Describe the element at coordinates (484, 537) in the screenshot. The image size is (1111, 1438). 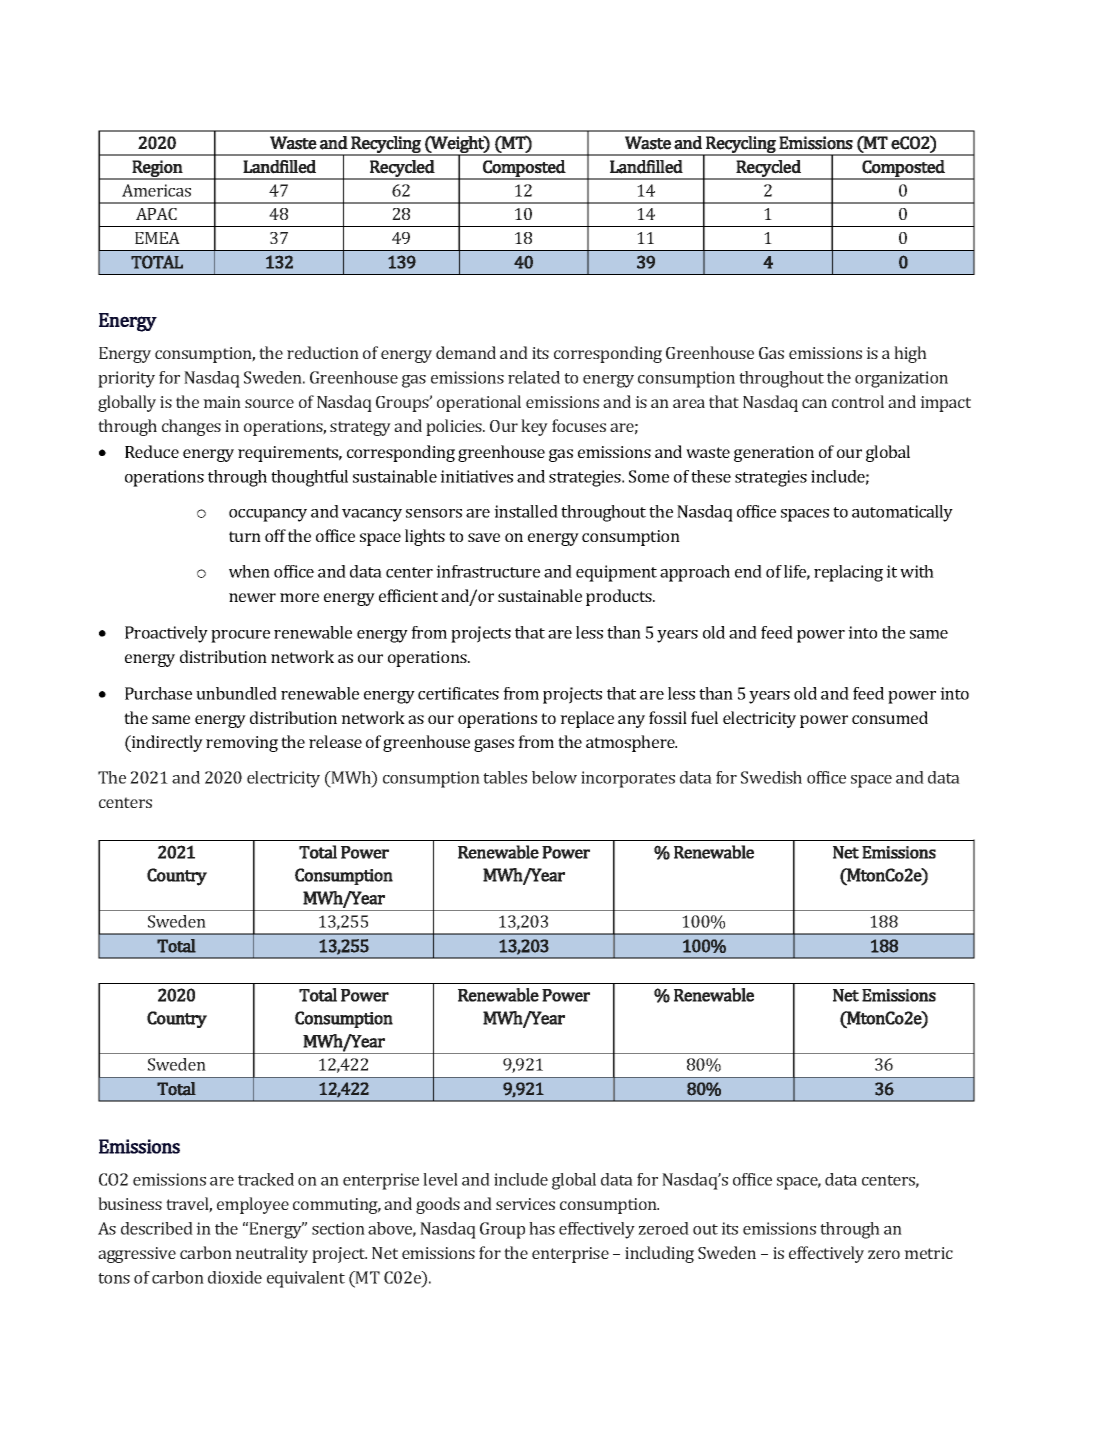
I see `save` at that location.
